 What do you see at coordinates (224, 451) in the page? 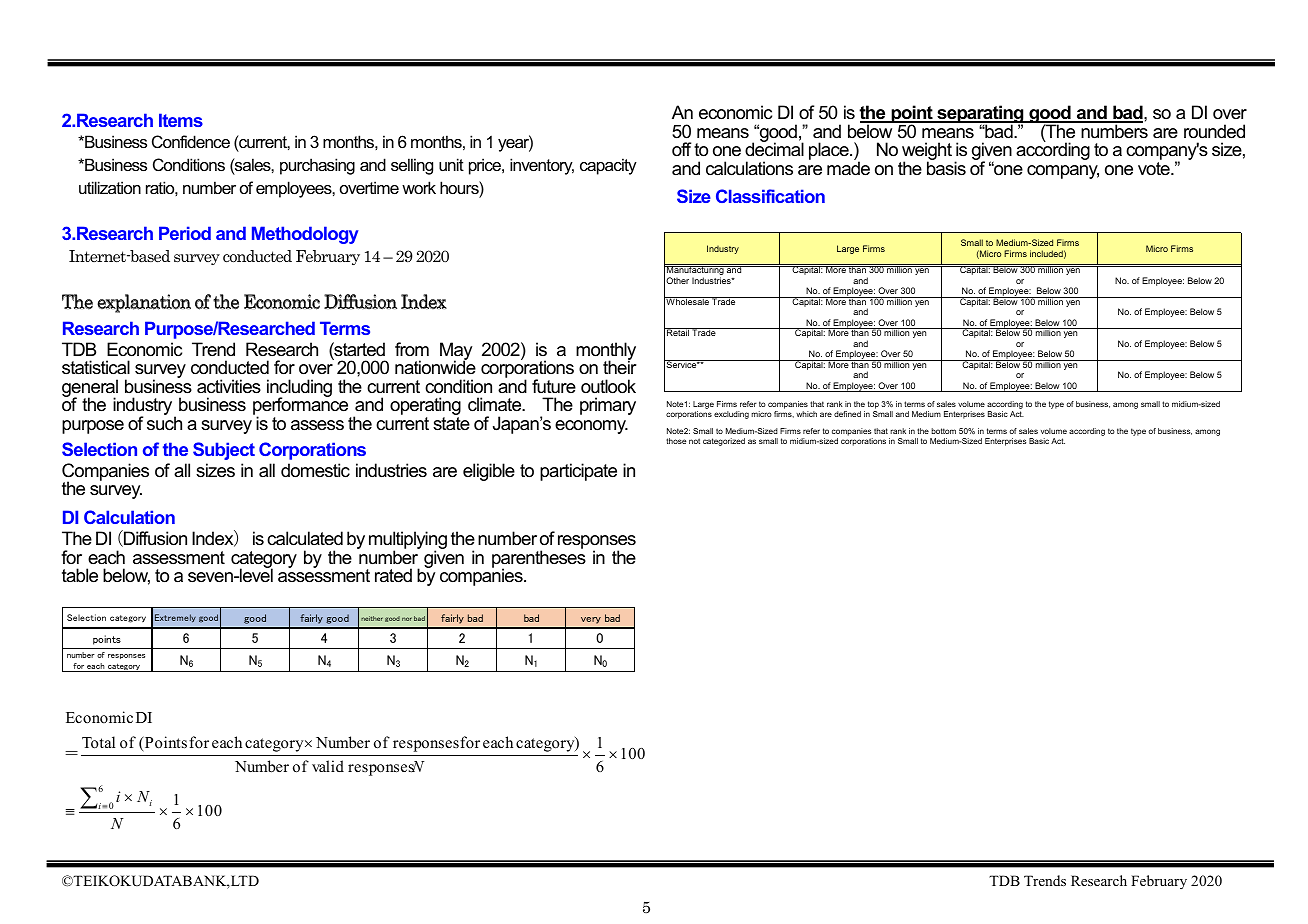
I see `Subject` at bounding box center [224, 451].
